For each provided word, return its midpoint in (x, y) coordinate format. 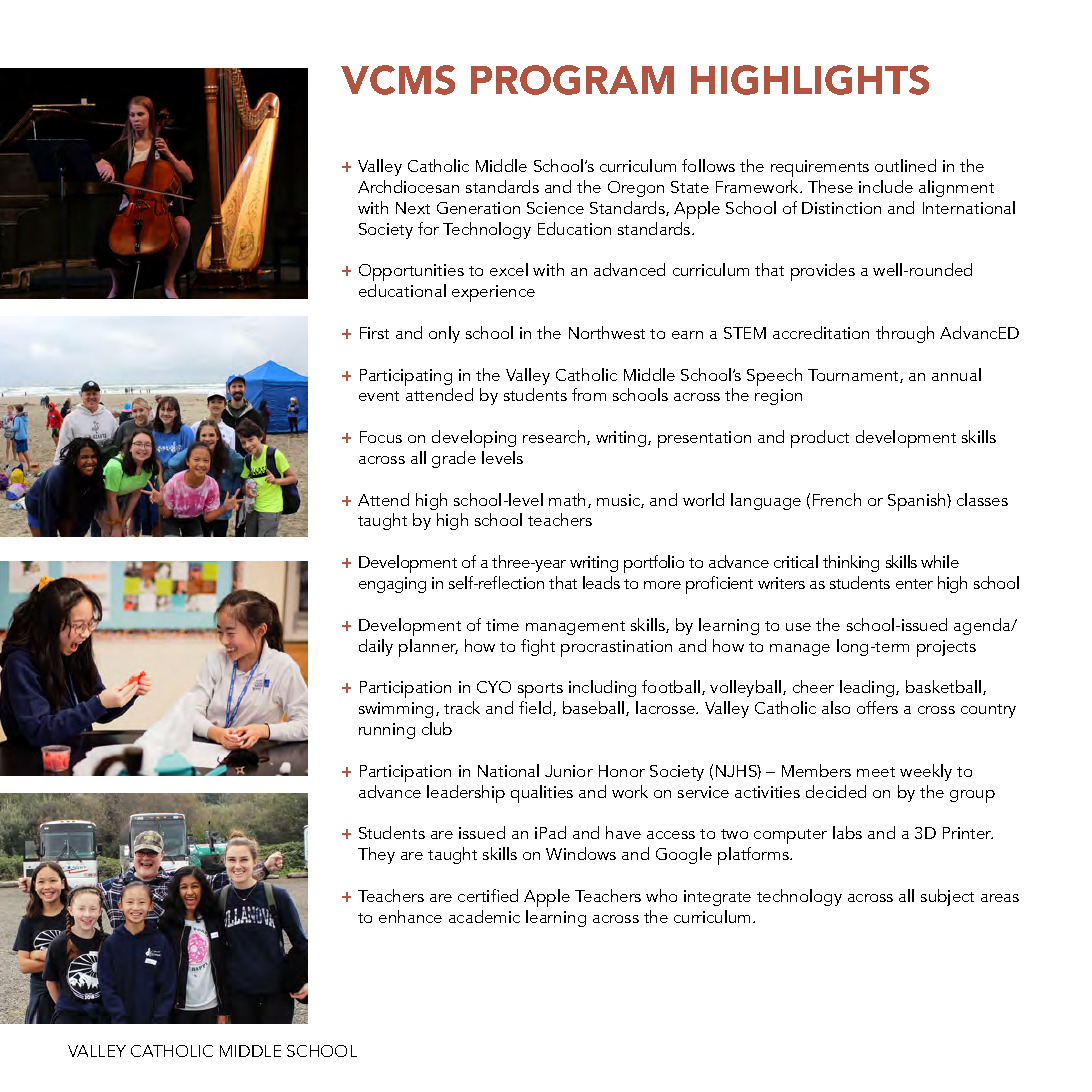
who (661, 895)
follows (708, 165)
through (905, 334)
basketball (945, 687)
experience (493, 293)
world (703, 499)
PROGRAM (572, 80)
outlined (905, 165)
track (462, 707)
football (671, 686)
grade (454, 459)
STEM (745, 333)
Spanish (918, 502)
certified (488, 895)
